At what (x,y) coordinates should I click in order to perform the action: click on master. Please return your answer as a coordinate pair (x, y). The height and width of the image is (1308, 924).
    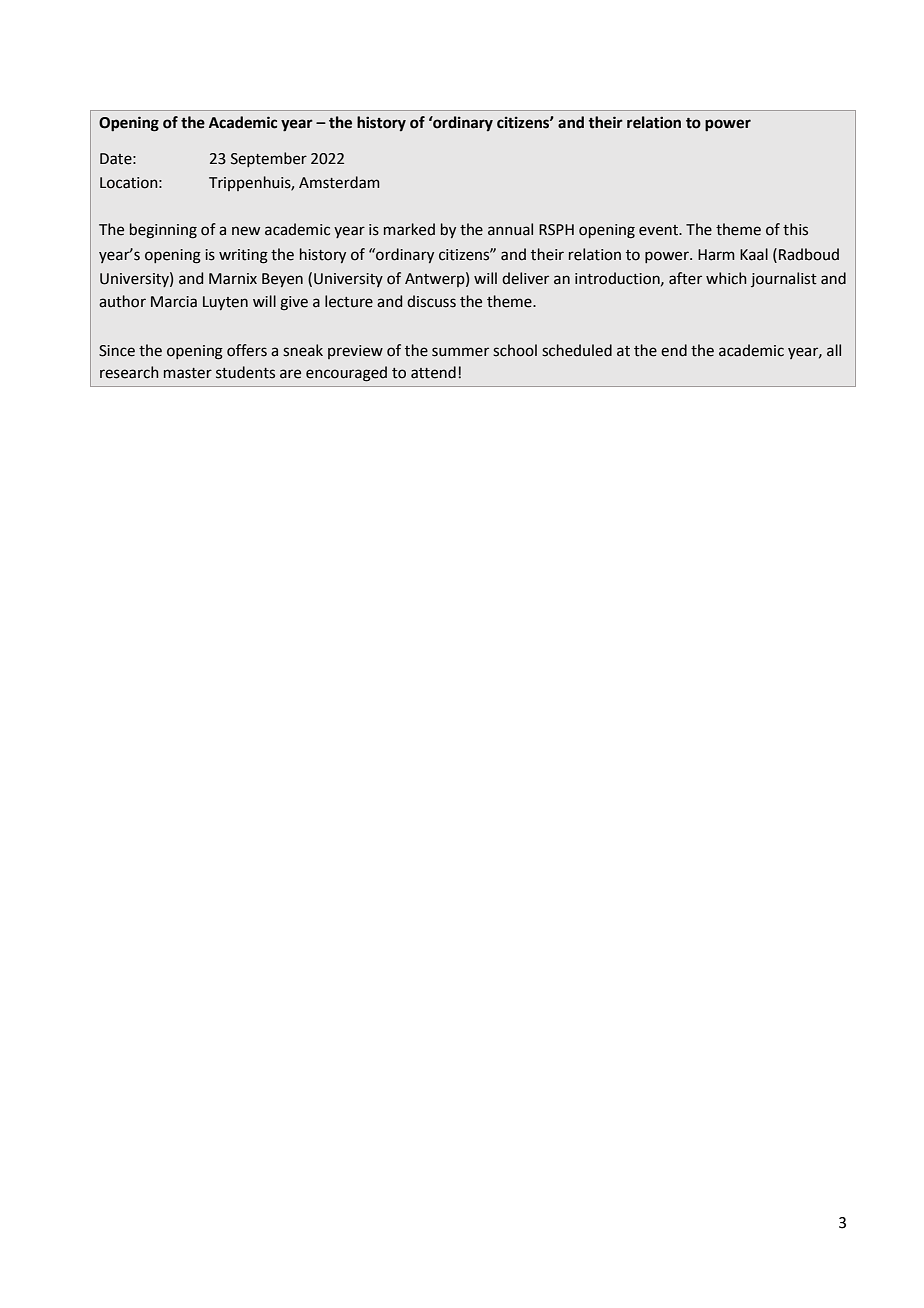
    Looking at the image, I should click on (188, 373).
